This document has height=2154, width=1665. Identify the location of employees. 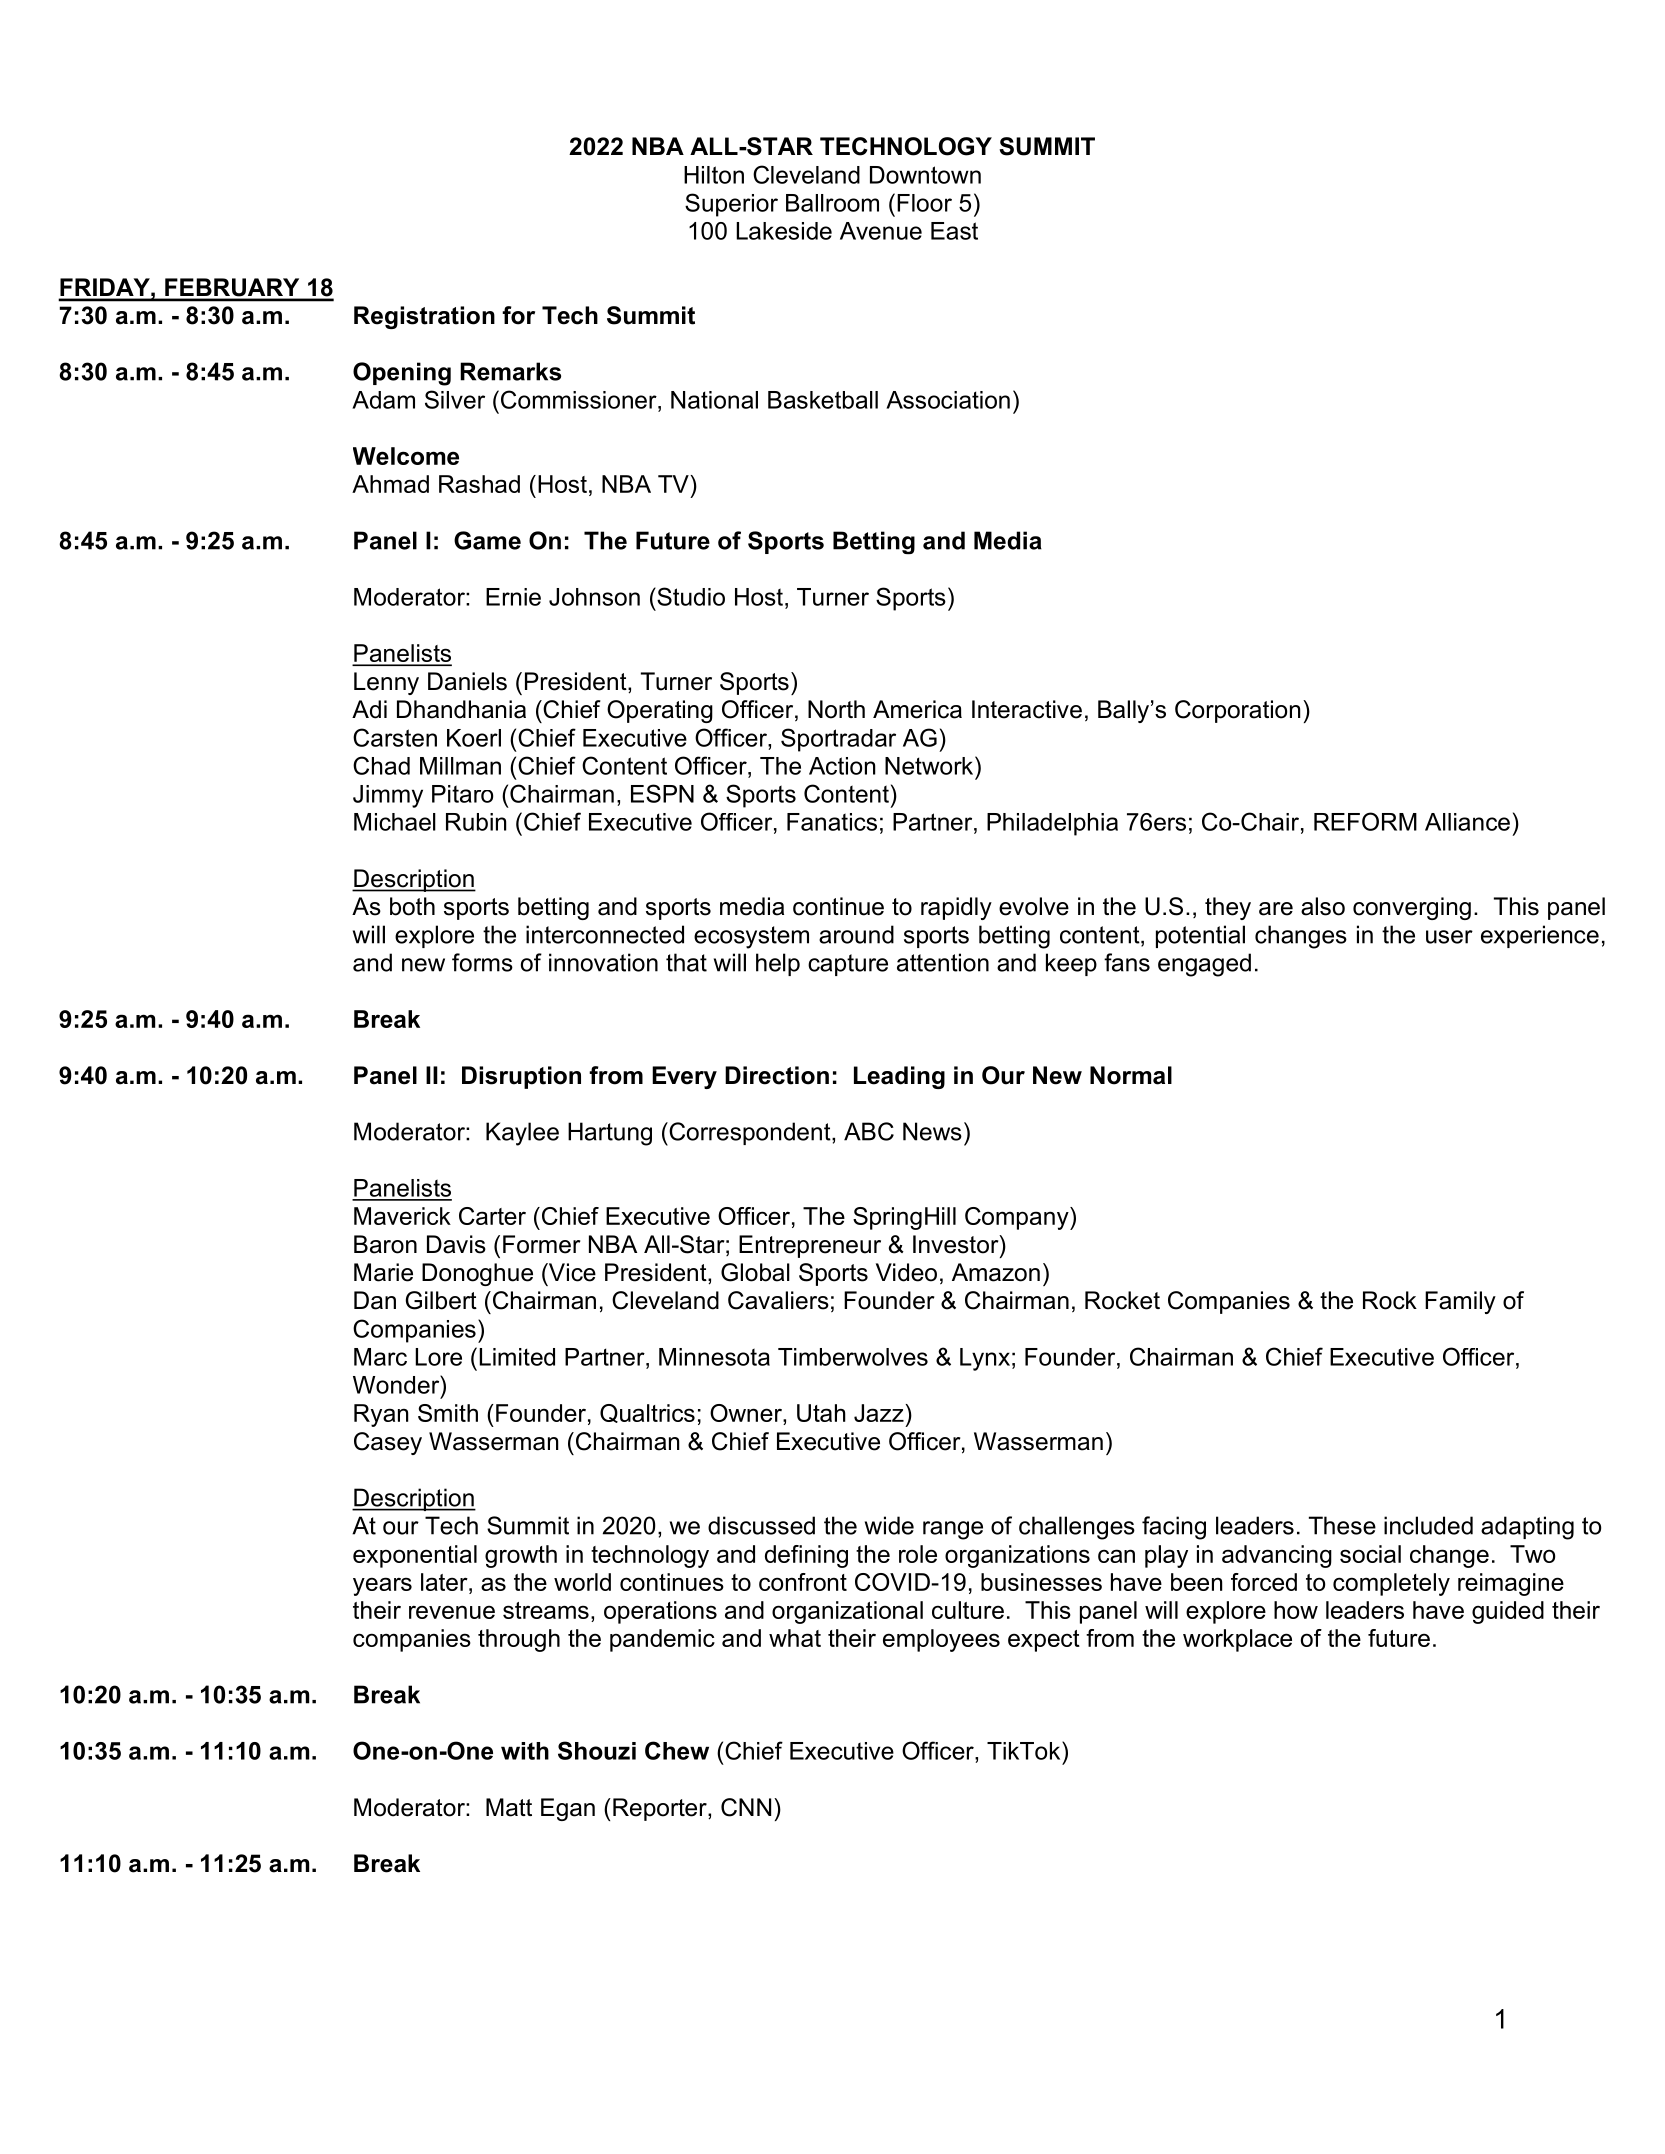
(941, 1640).
